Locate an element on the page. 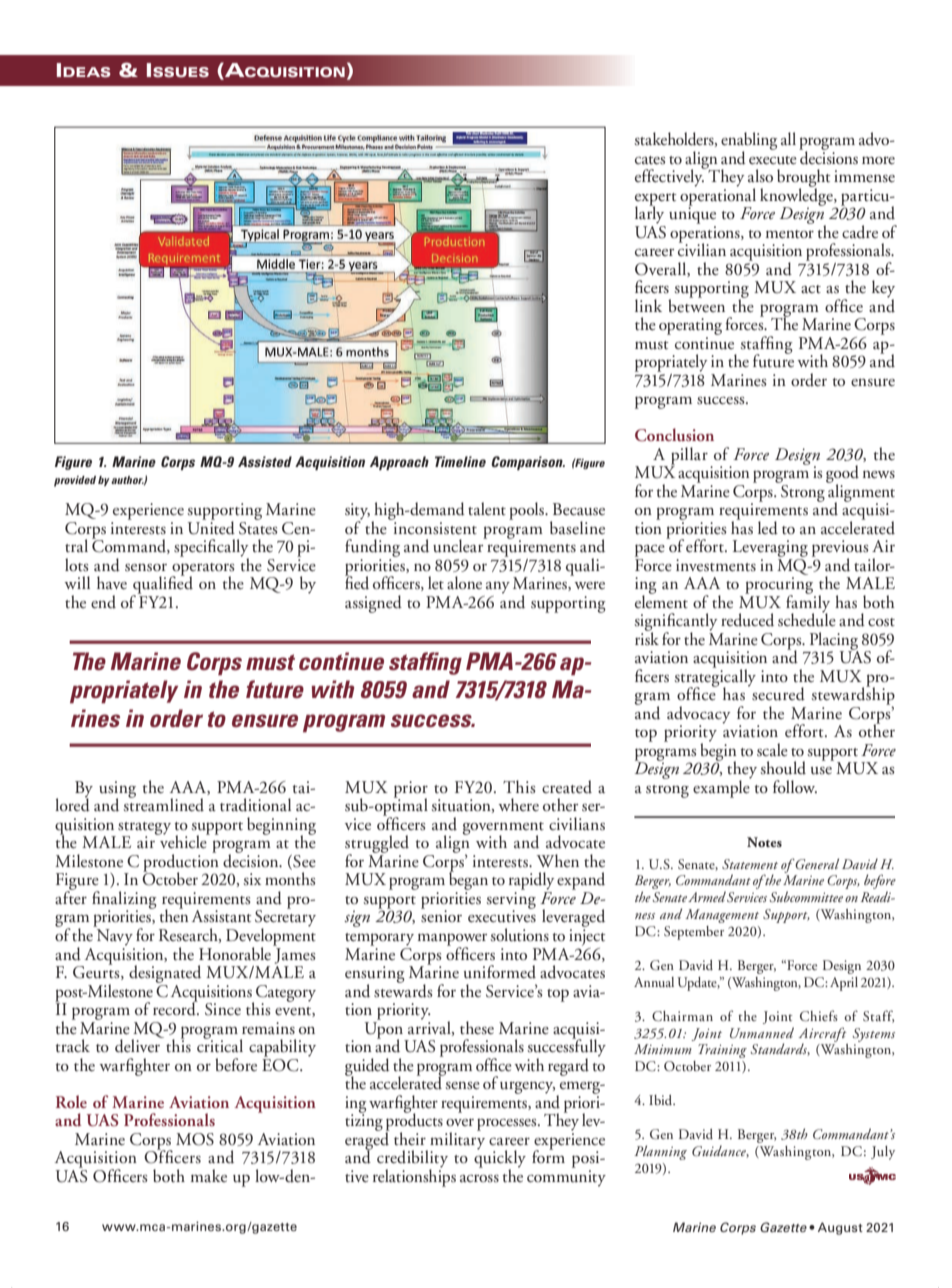 The height and width of the image is (1288, 952). Assisted is located at coordinates (265, 461).
